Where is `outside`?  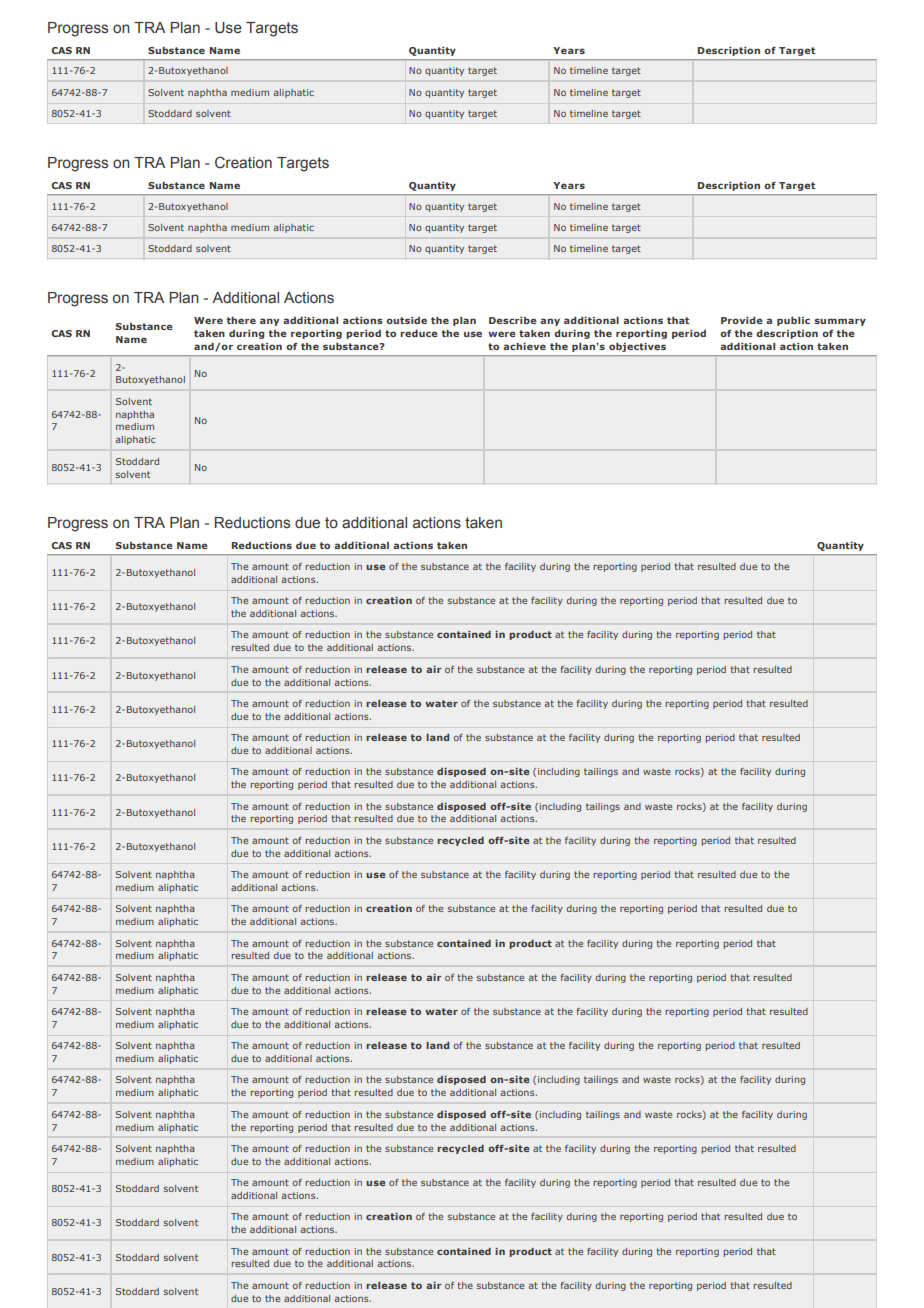
outside is located at coordinates (406, 320).
